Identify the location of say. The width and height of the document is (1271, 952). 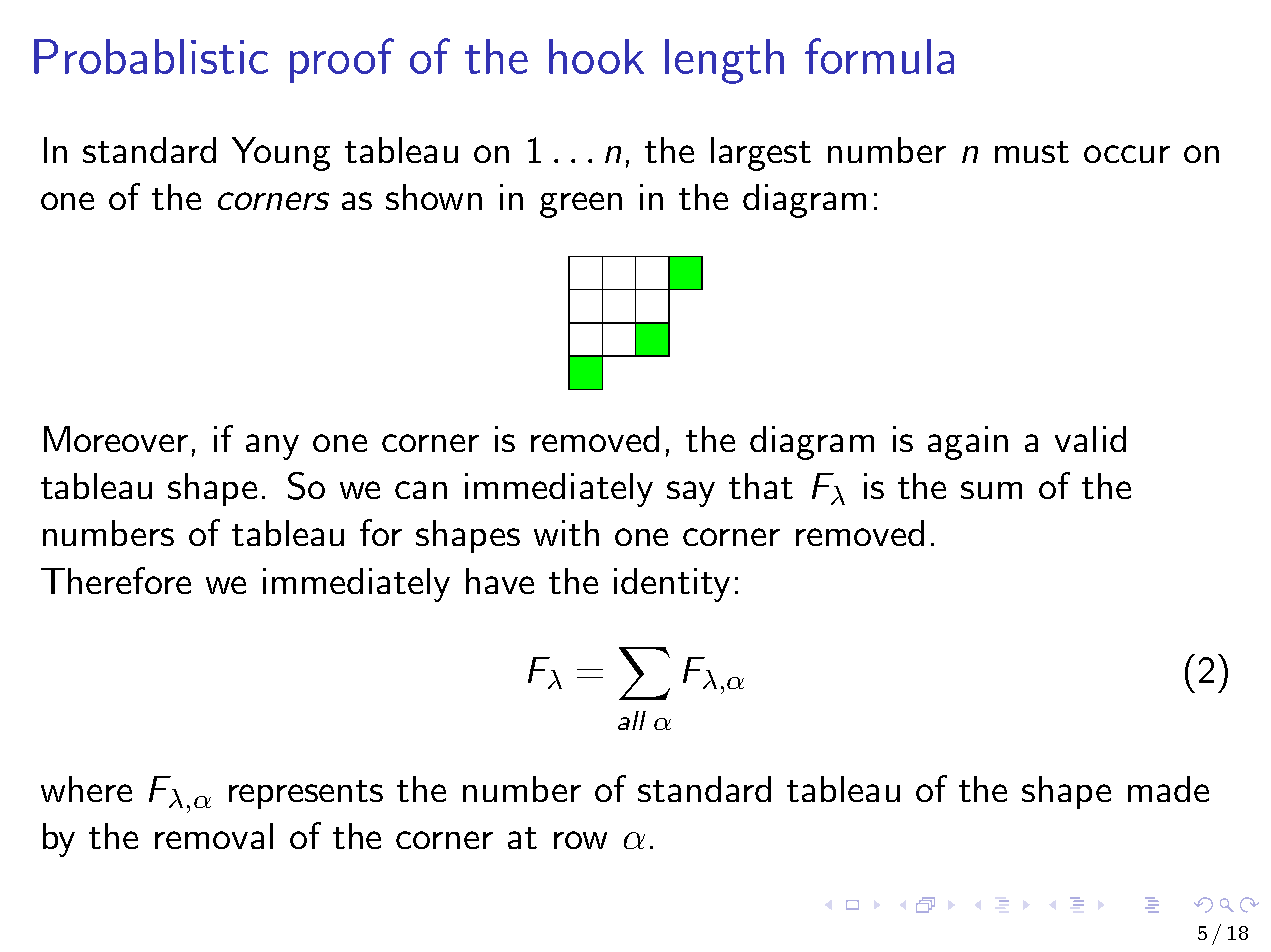
(691, 494).
